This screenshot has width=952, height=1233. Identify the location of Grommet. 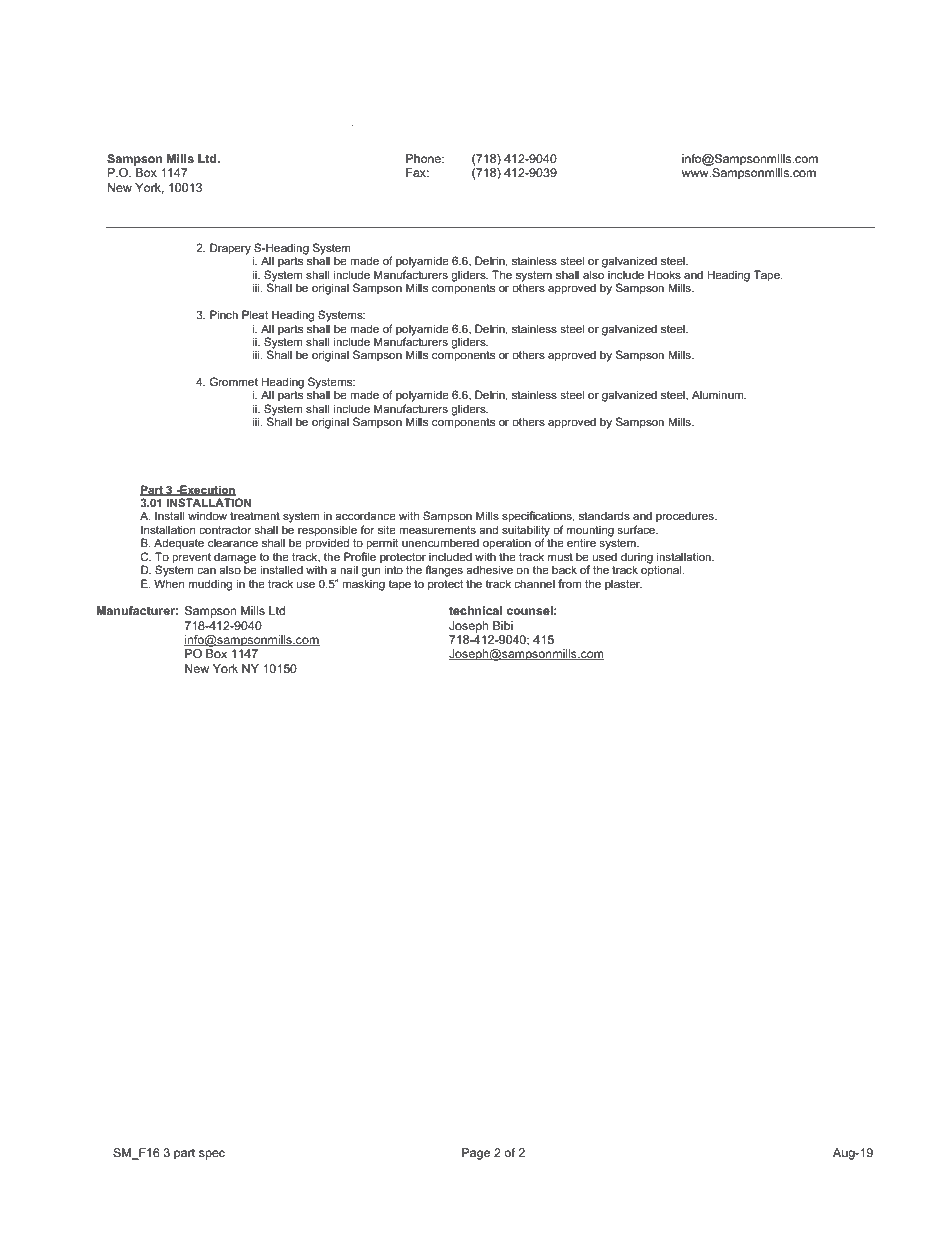
(234, 381).
